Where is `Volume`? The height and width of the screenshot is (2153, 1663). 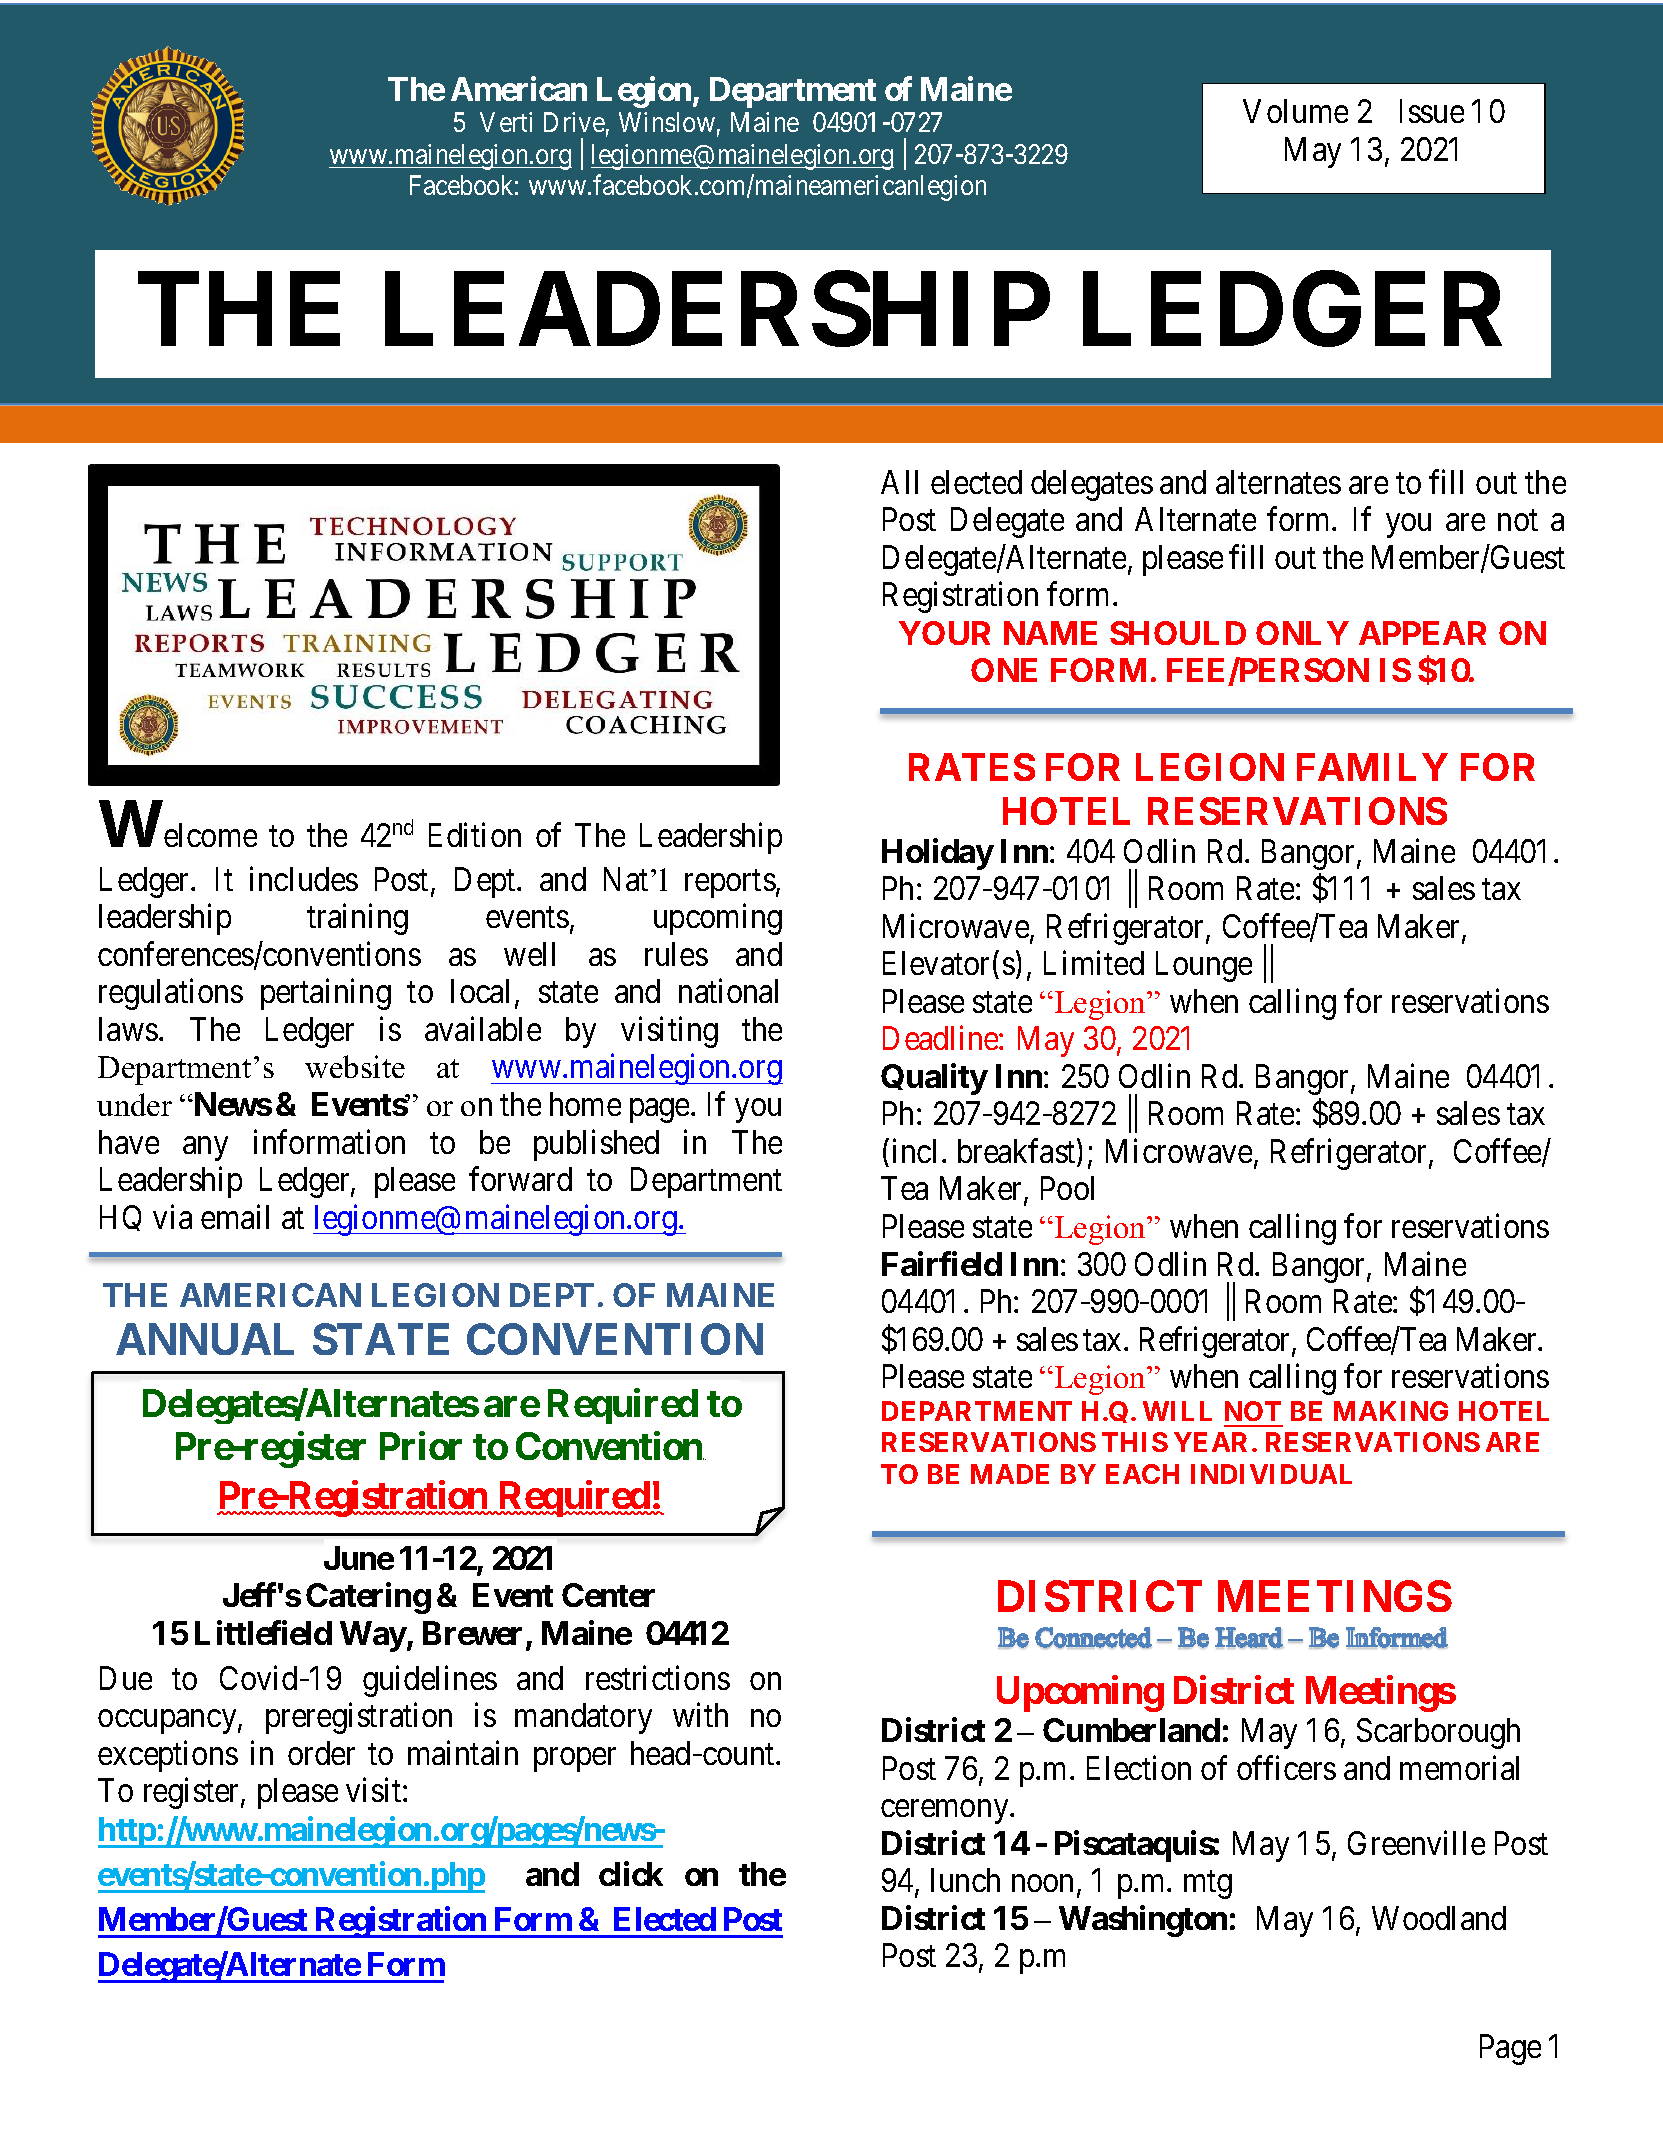 Volume is located at coordinates (1295, 111).
